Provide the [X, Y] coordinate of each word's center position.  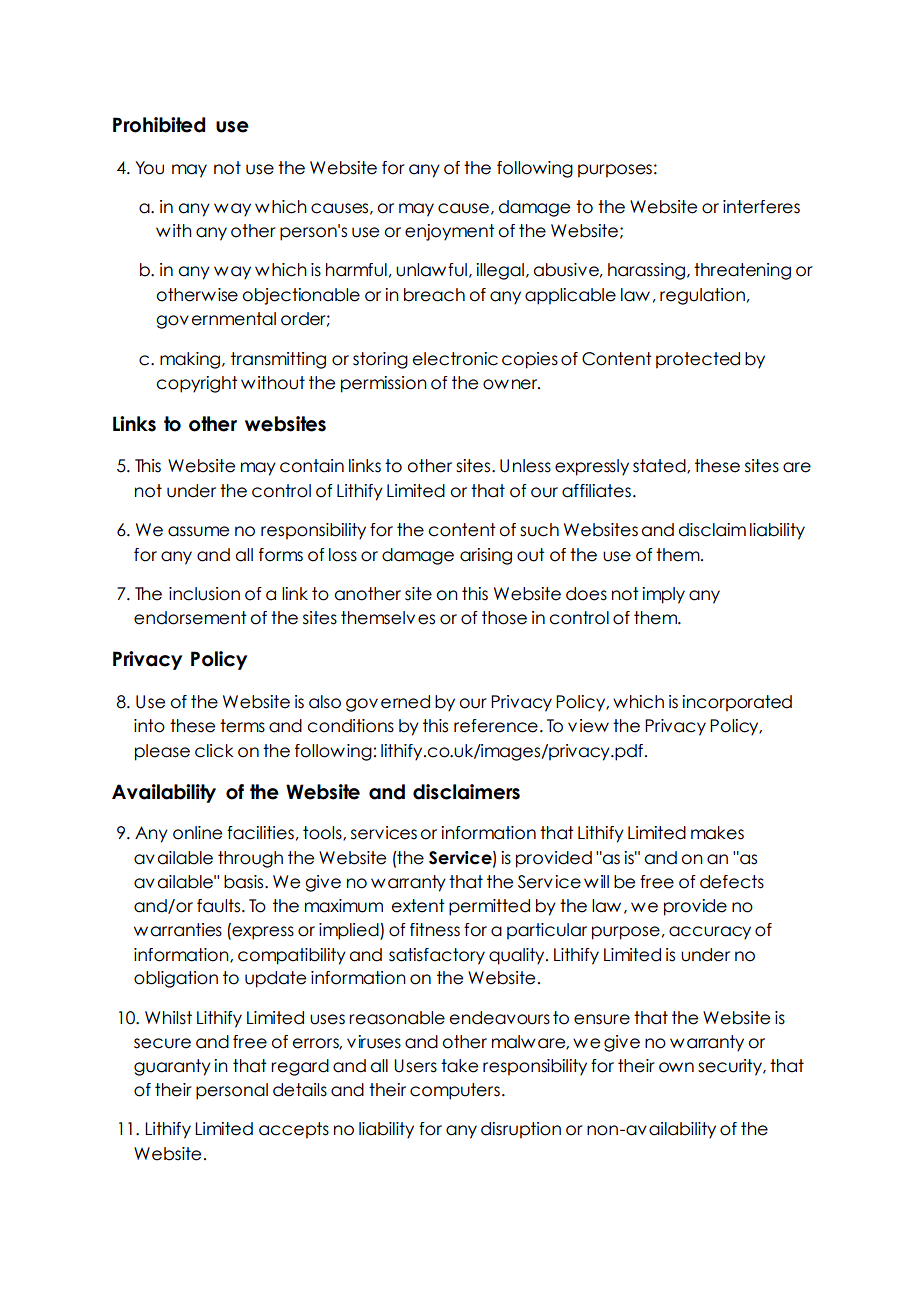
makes [717, 833]
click [214, 751]
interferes [761, 207]
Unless [525, 466]
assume [198, 531]
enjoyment [450, 232]
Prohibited [159, 125]
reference [496, 726]
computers [455, 1091]
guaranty [172, 1067]
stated [660, 466]
